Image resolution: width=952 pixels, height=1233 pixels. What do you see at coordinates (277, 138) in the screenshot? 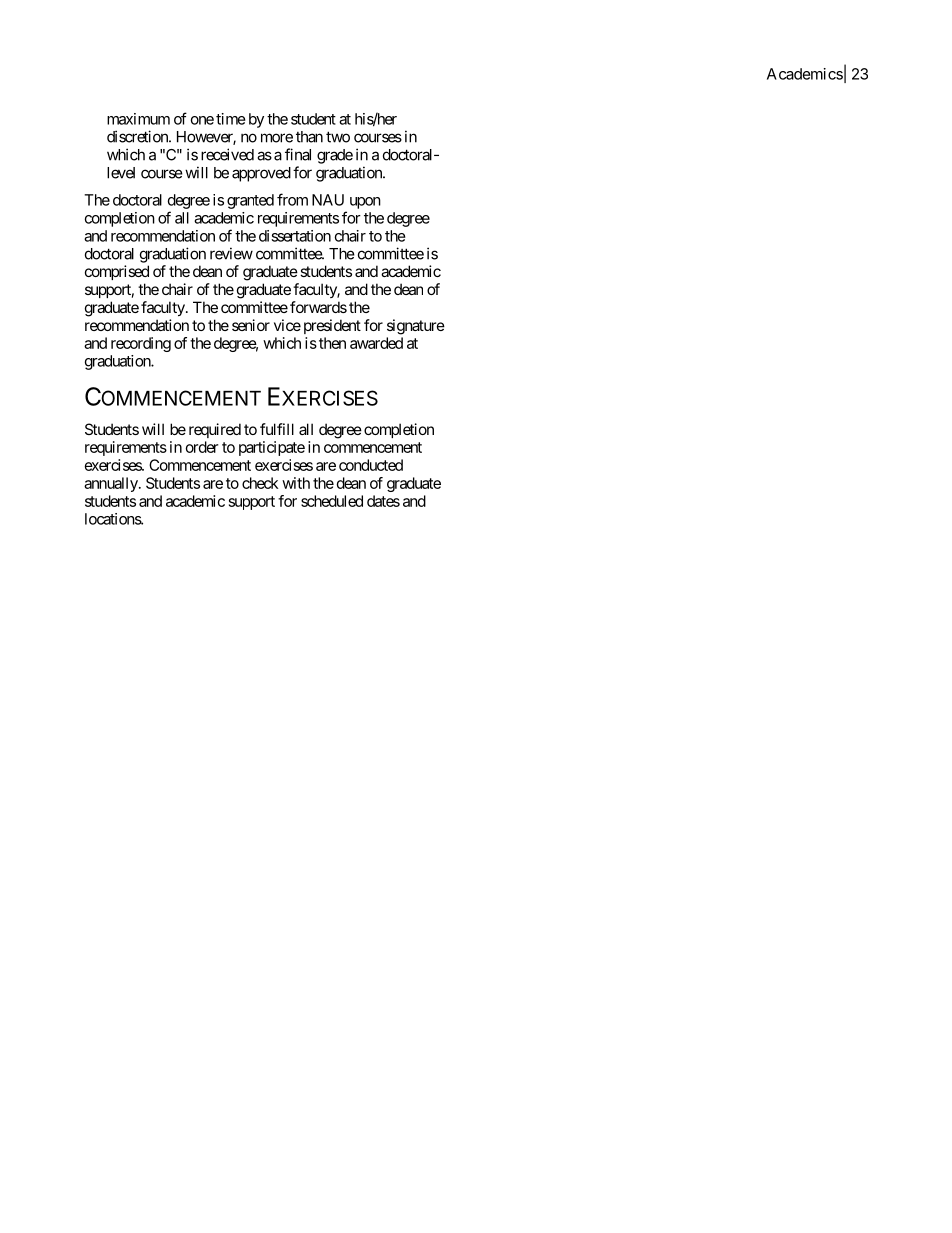
I see `more` at bounding box center [277, 138].
